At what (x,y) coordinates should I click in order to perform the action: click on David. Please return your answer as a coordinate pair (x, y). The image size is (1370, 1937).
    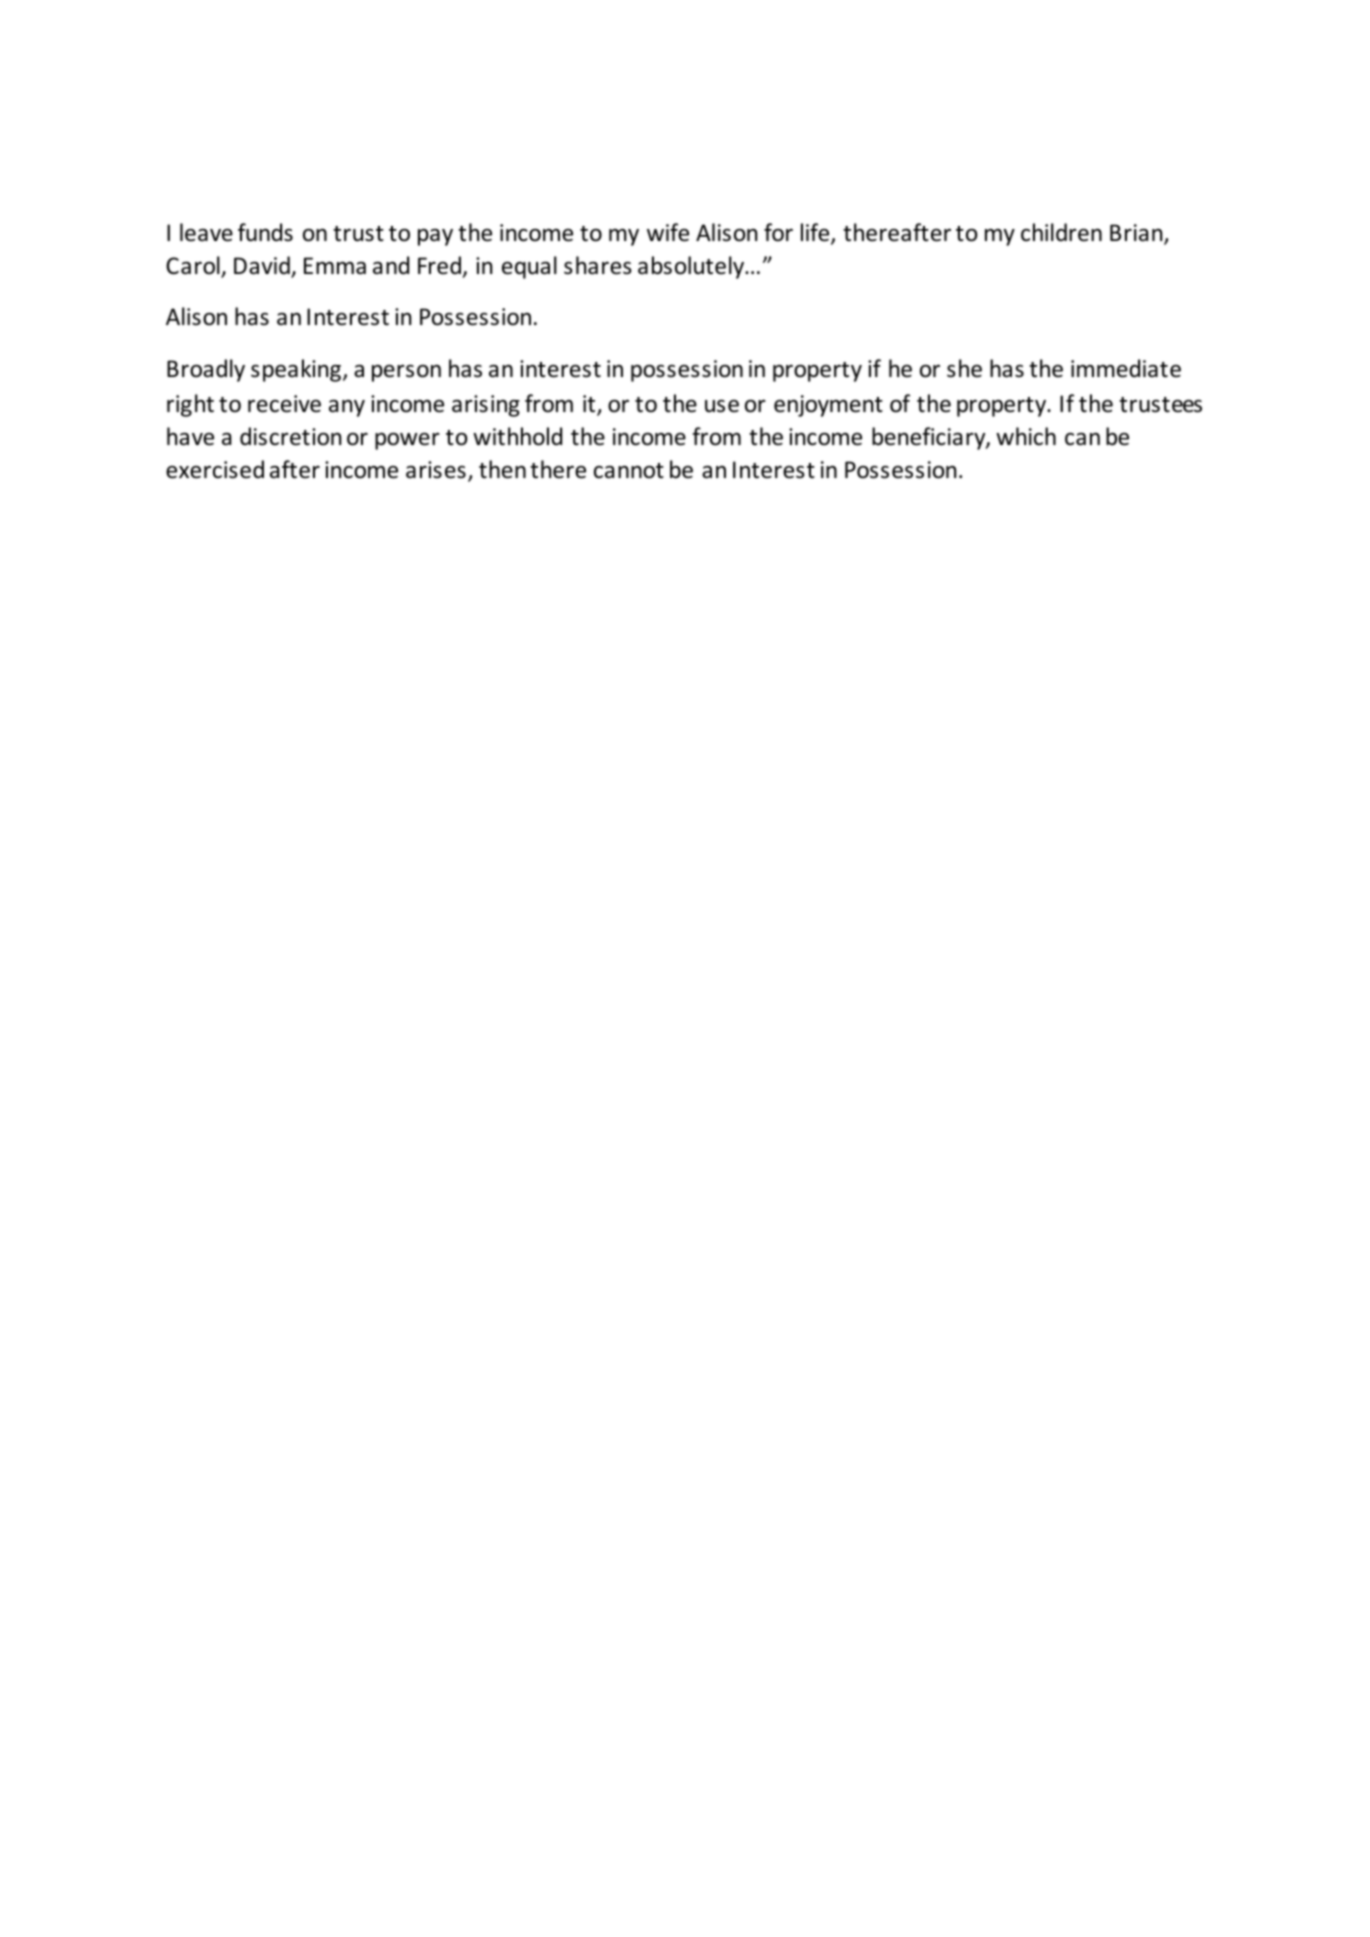
    Looking at the image, I should click on (263, 266).
